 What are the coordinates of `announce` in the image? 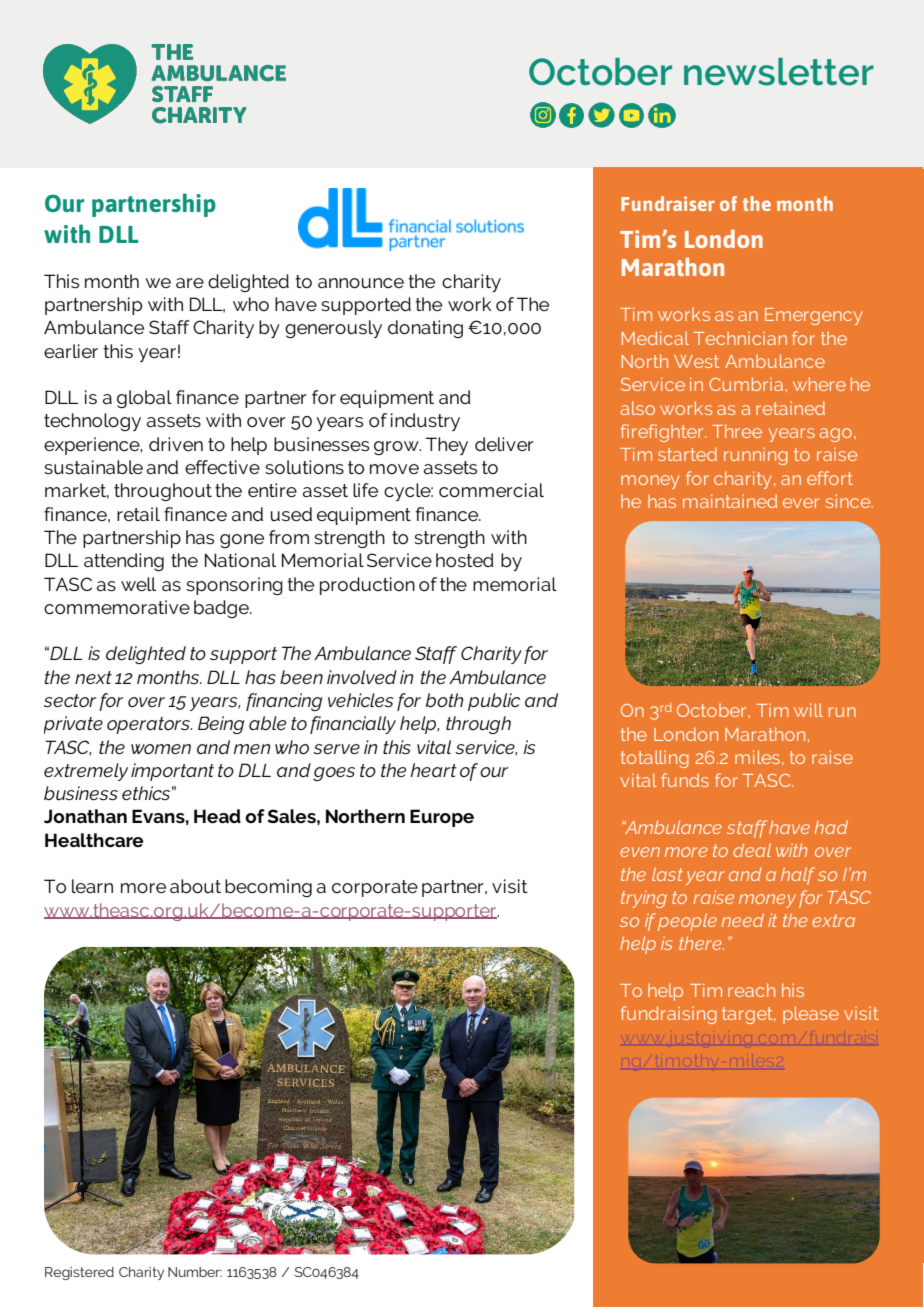 It's located at (361, 283).
